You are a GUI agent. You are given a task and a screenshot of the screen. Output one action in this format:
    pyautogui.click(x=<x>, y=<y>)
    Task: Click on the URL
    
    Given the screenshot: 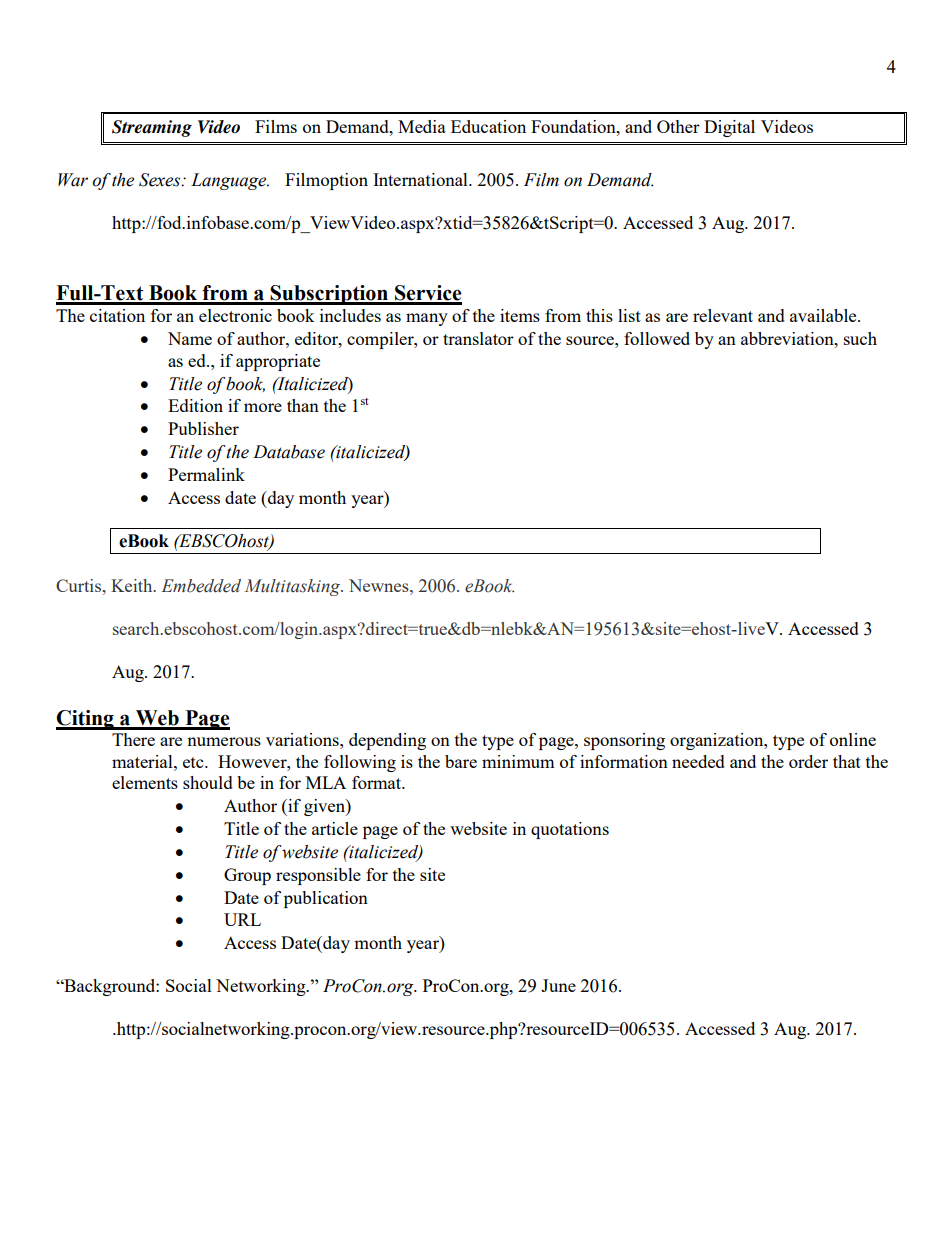 What is the action you would take?
    pyautogui.click(x=242, y=919)
